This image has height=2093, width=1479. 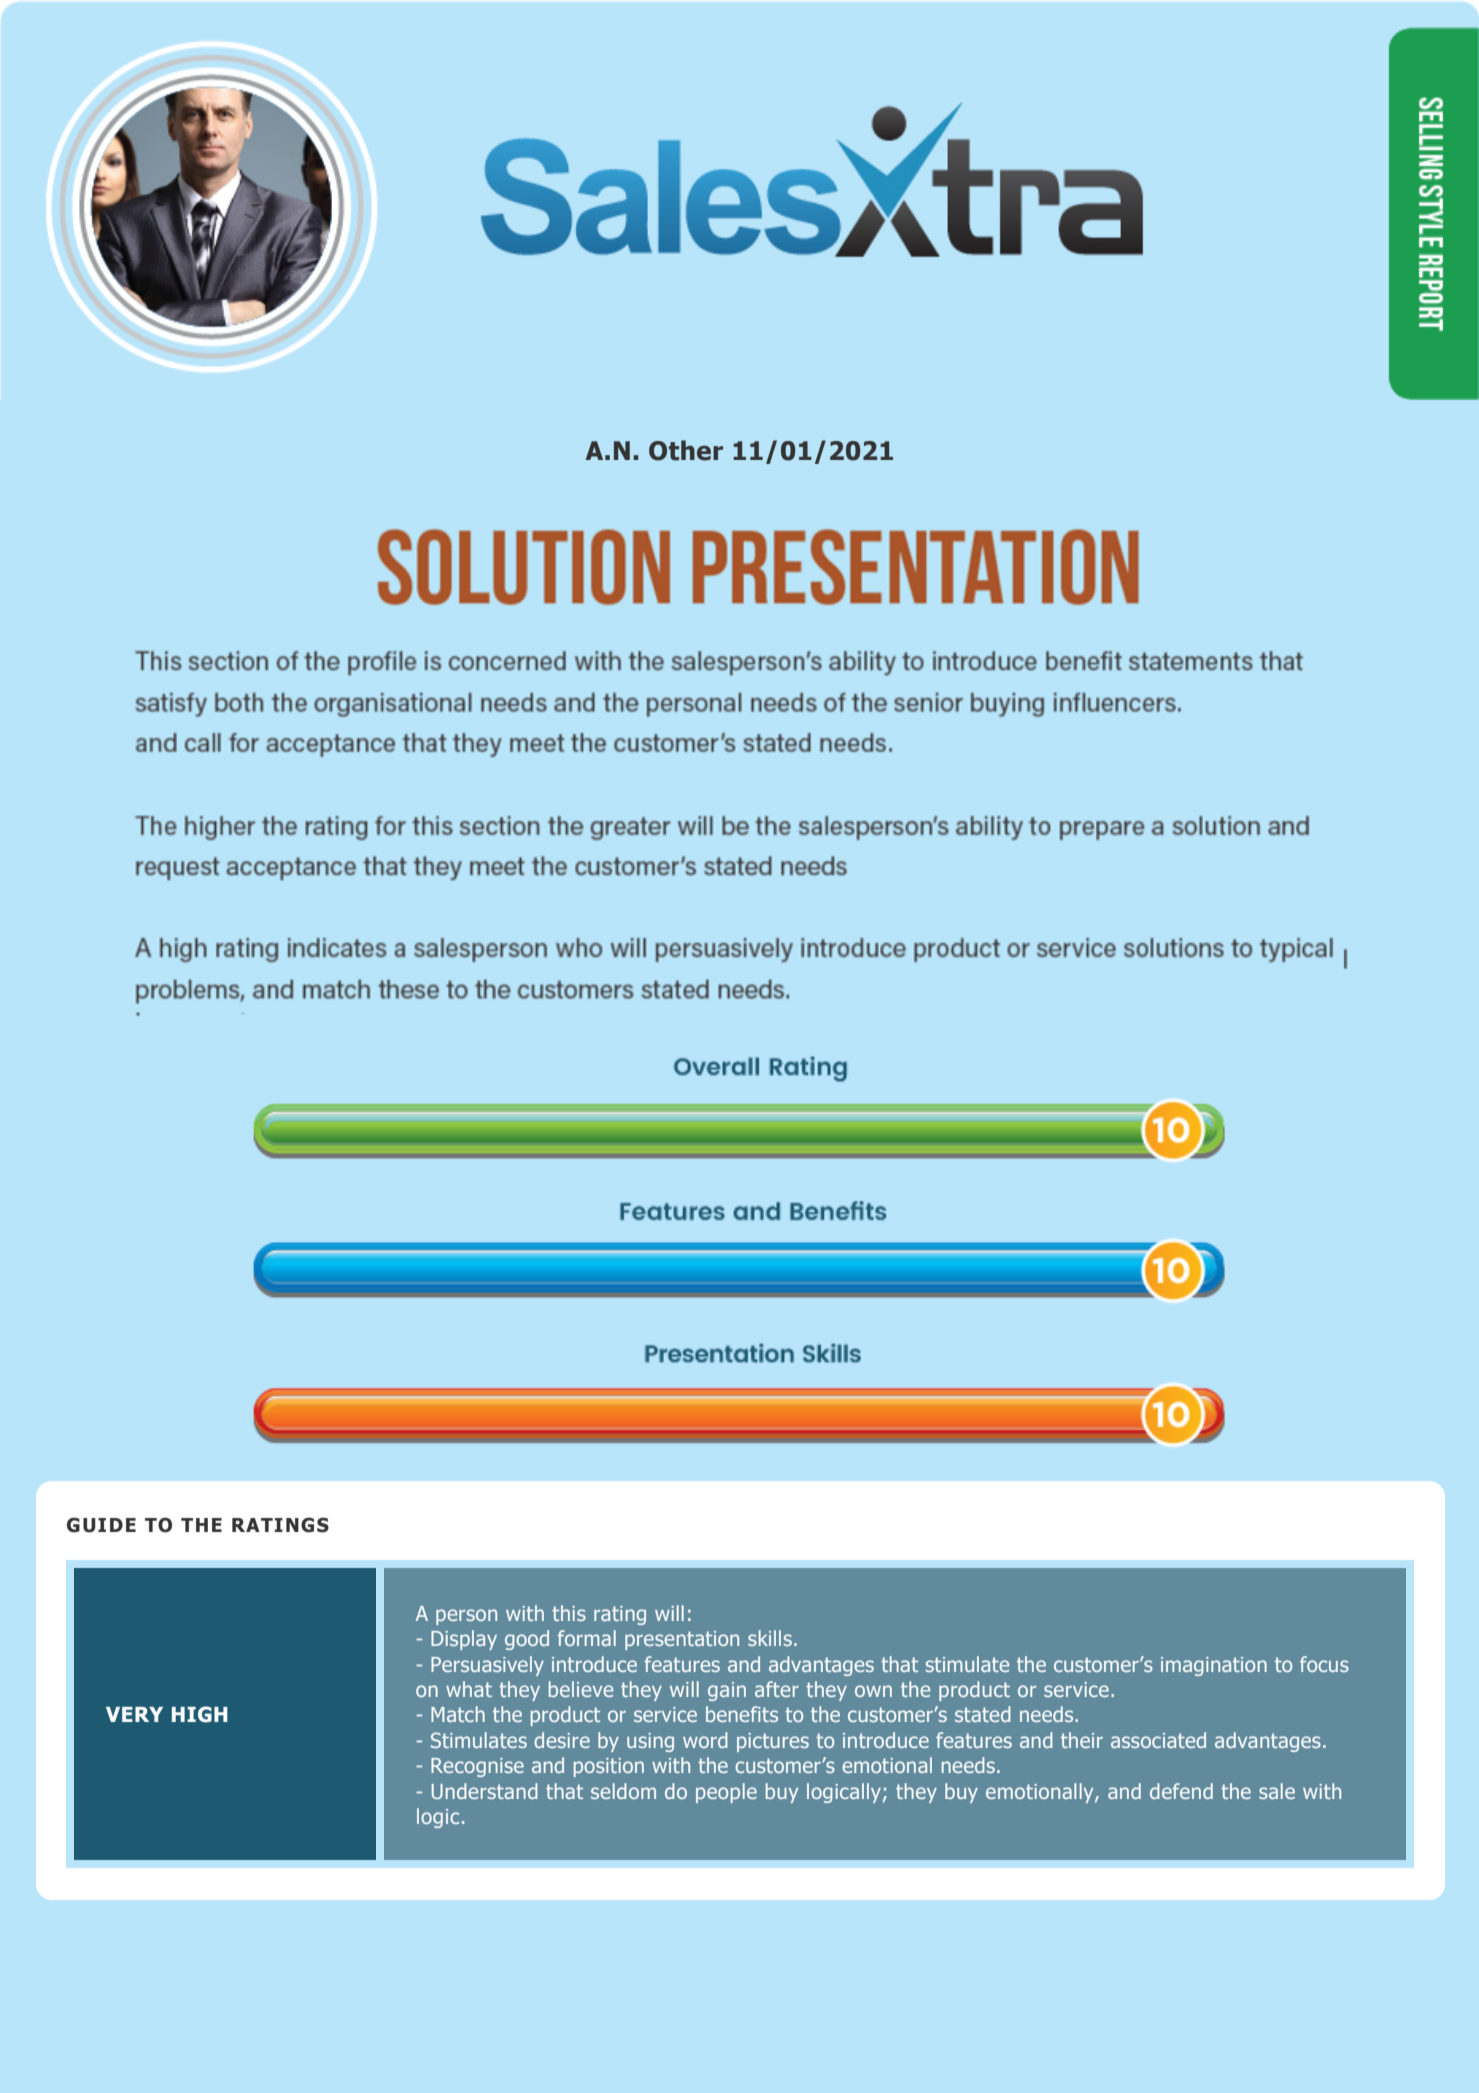 I want to click on Other, so click(x=686, y=450).
